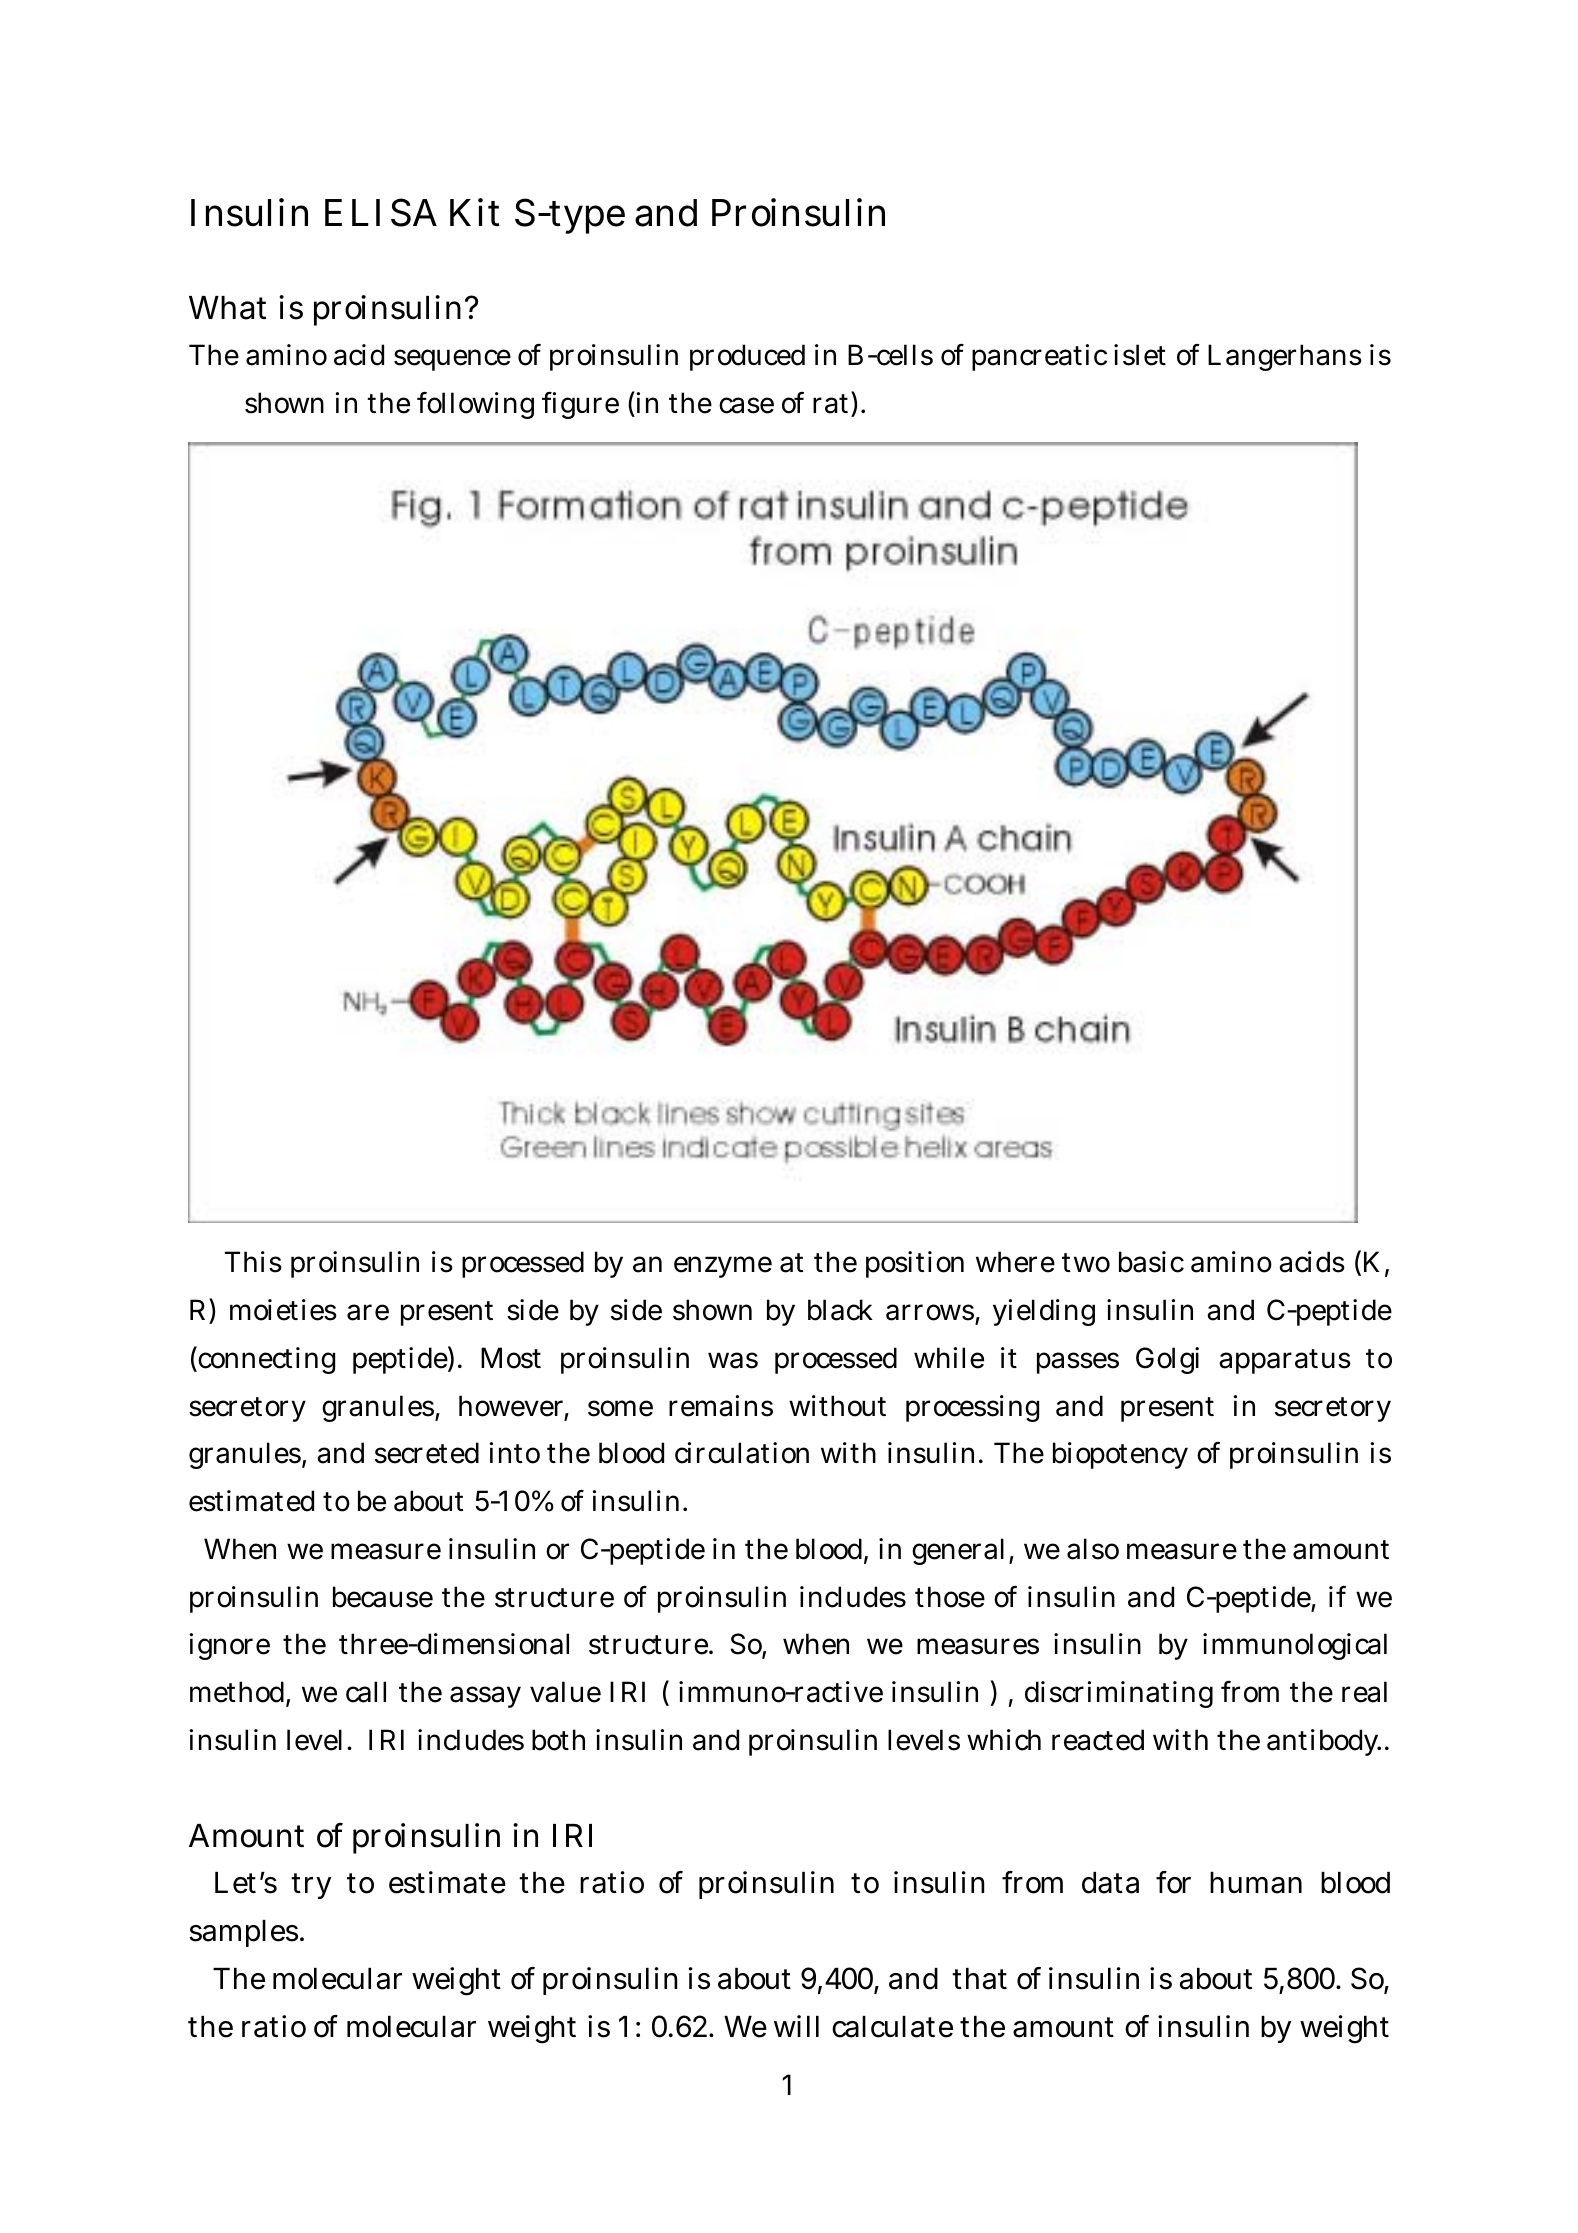 Image resolution: width=1578 pixels, height=2233 pixels. Describe the element at coordinates (747, 357) in the screenshot. I see `produced` at that location.
